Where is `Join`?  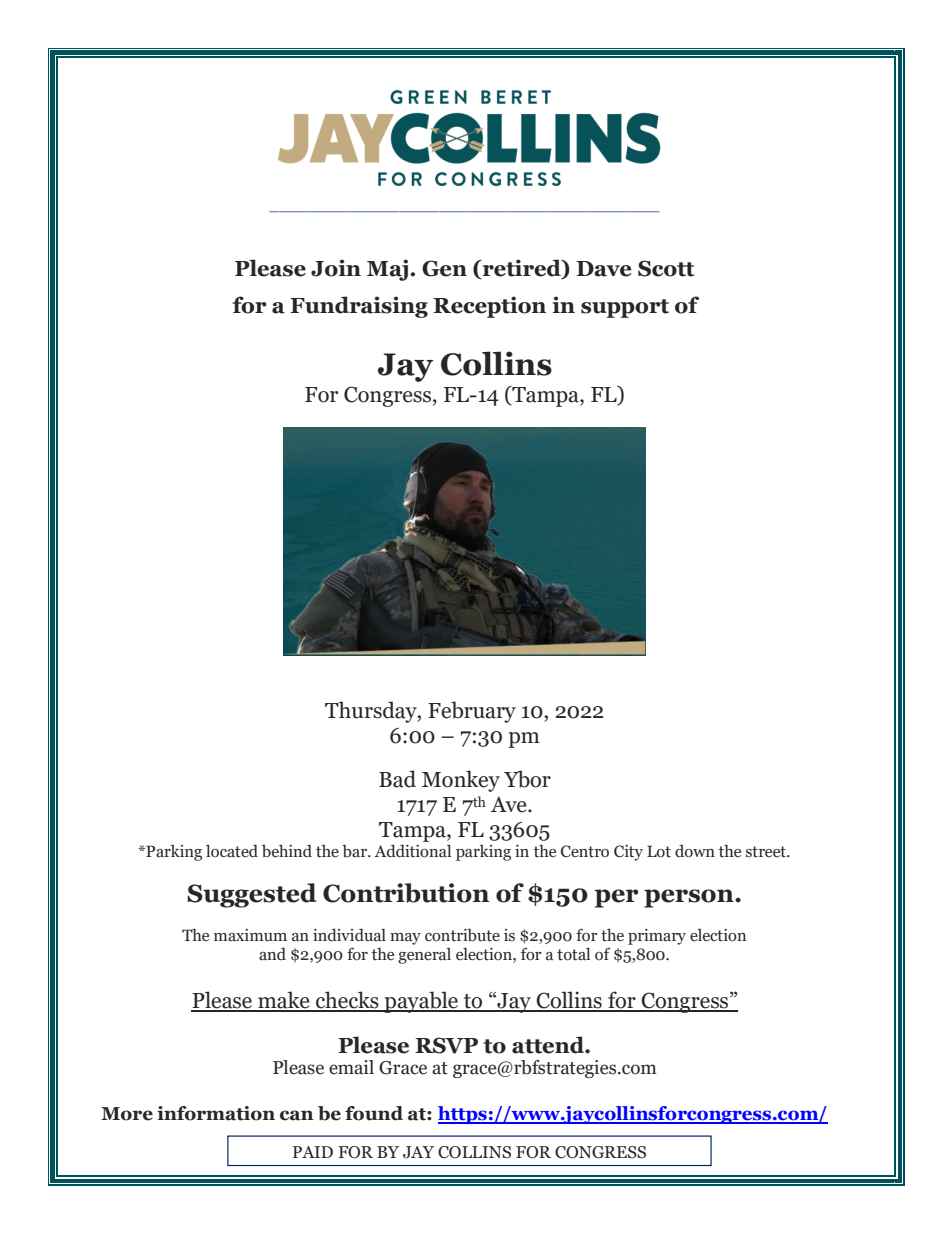 Join is located at coordinates (336, 268).
